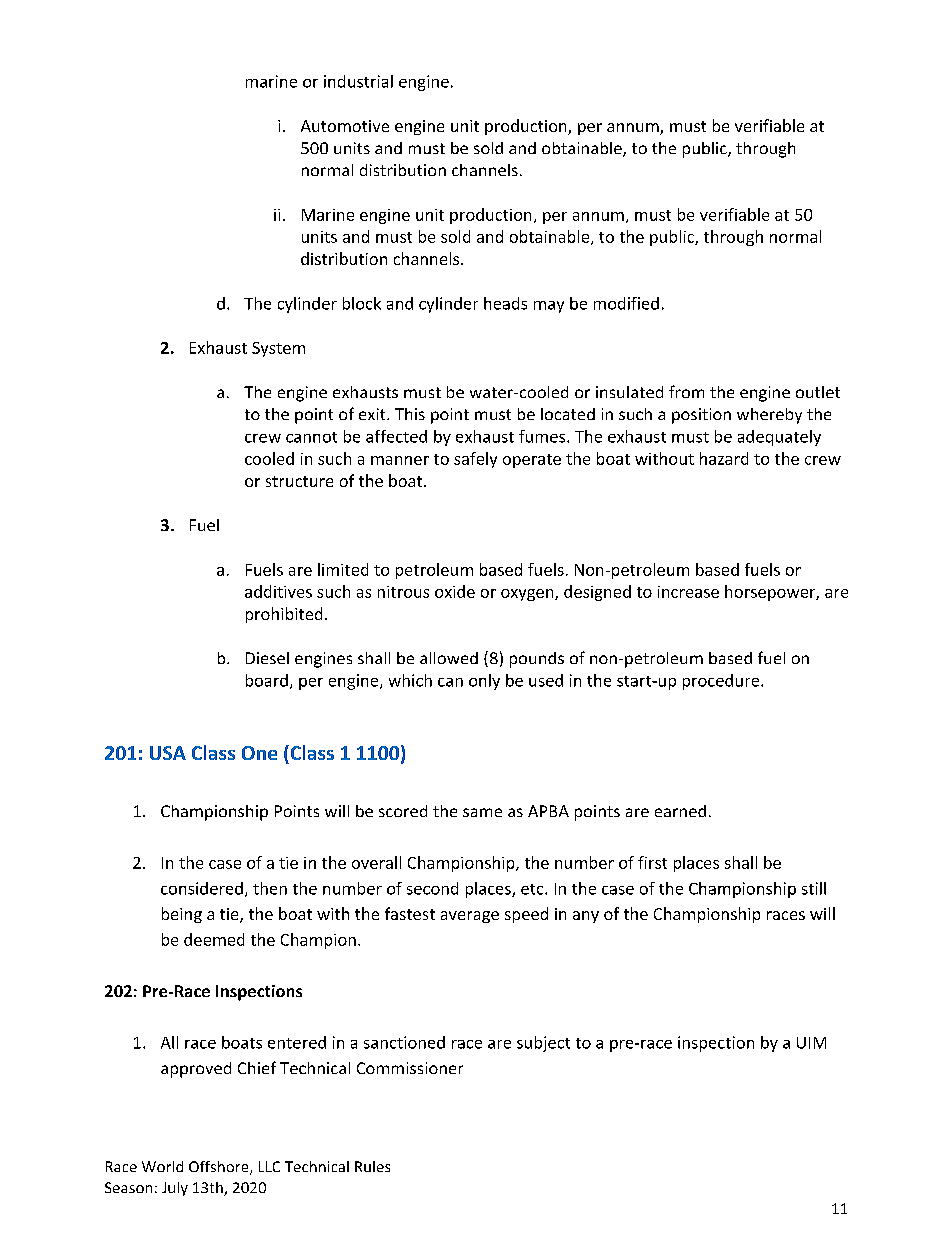 This page has width=952, height=1233. I want to click on industrial, so click(358, 81).
